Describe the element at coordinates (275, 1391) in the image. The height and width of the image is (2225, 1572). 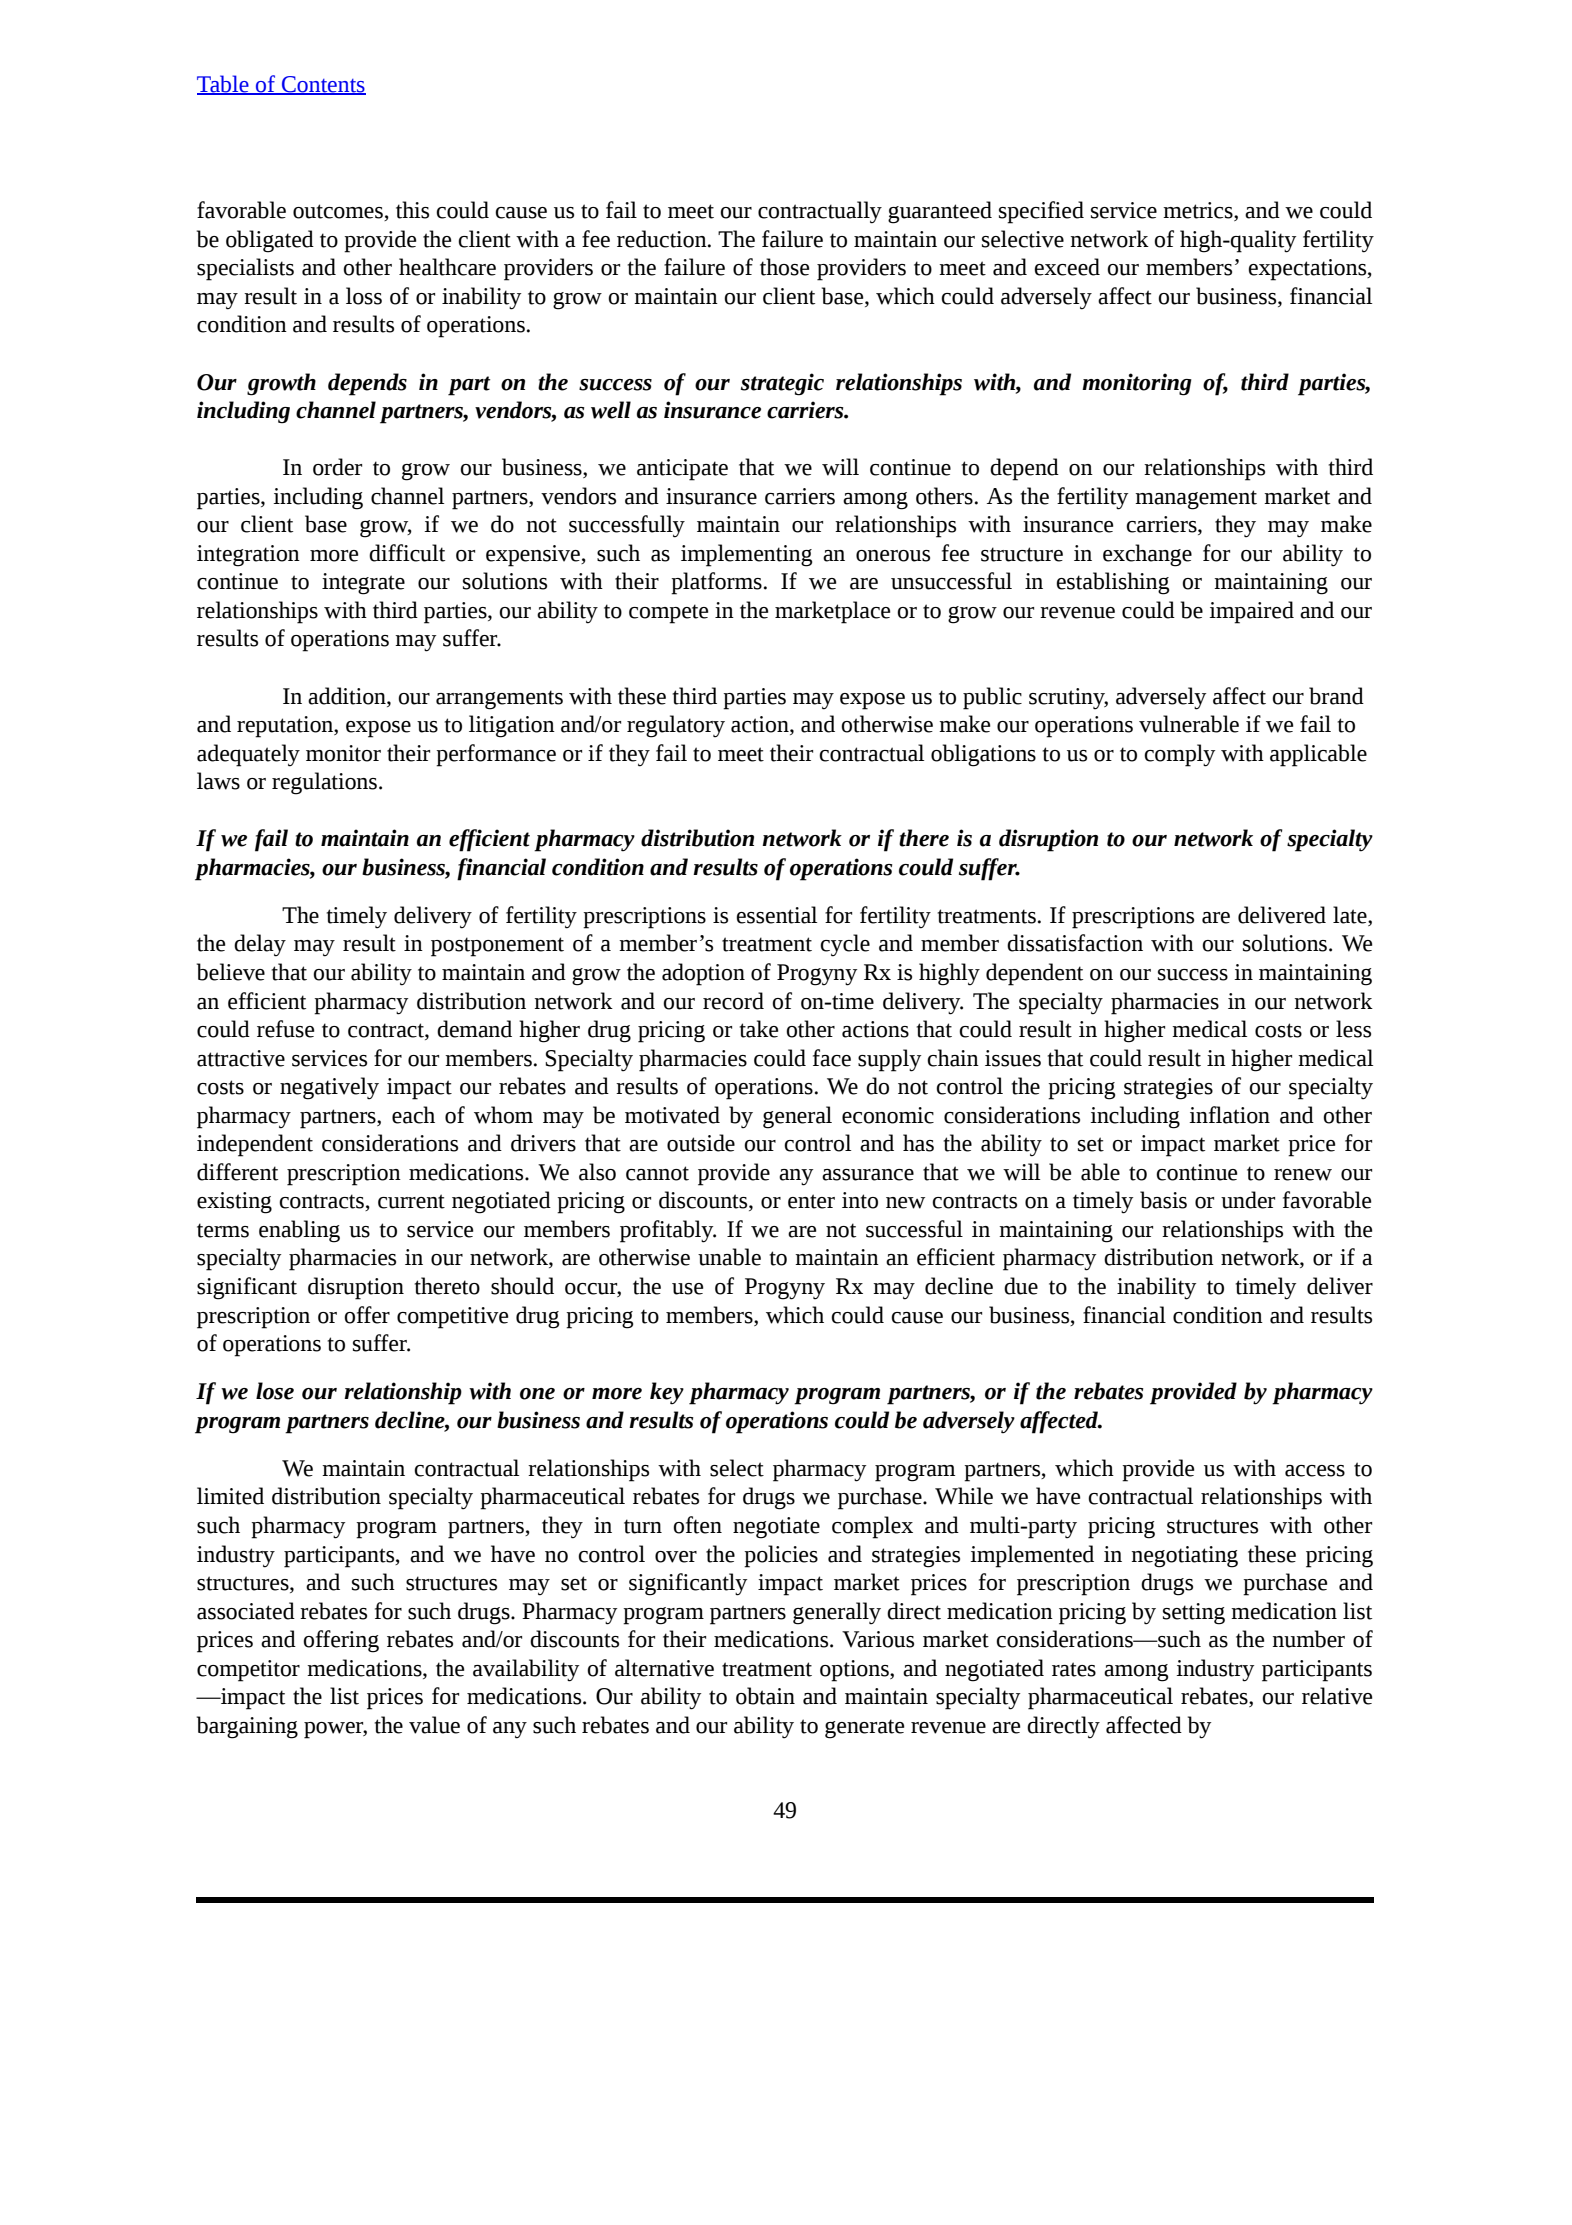
I see `lose` at that location.
